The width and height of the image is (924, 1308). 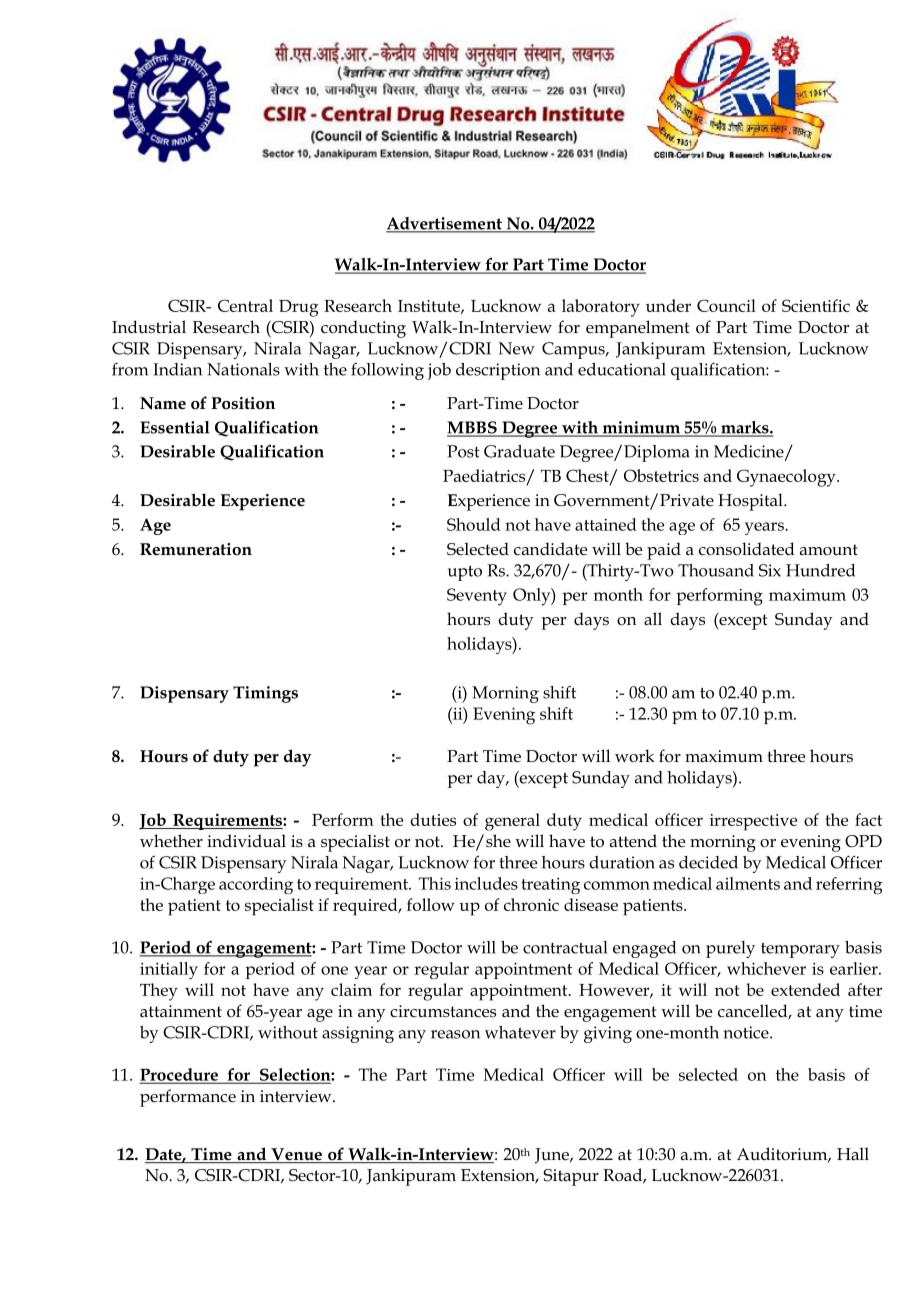 What do you see at coordinates (296, 1155) in the image?
I see `Venue` at bounding box center [296, 1155].
